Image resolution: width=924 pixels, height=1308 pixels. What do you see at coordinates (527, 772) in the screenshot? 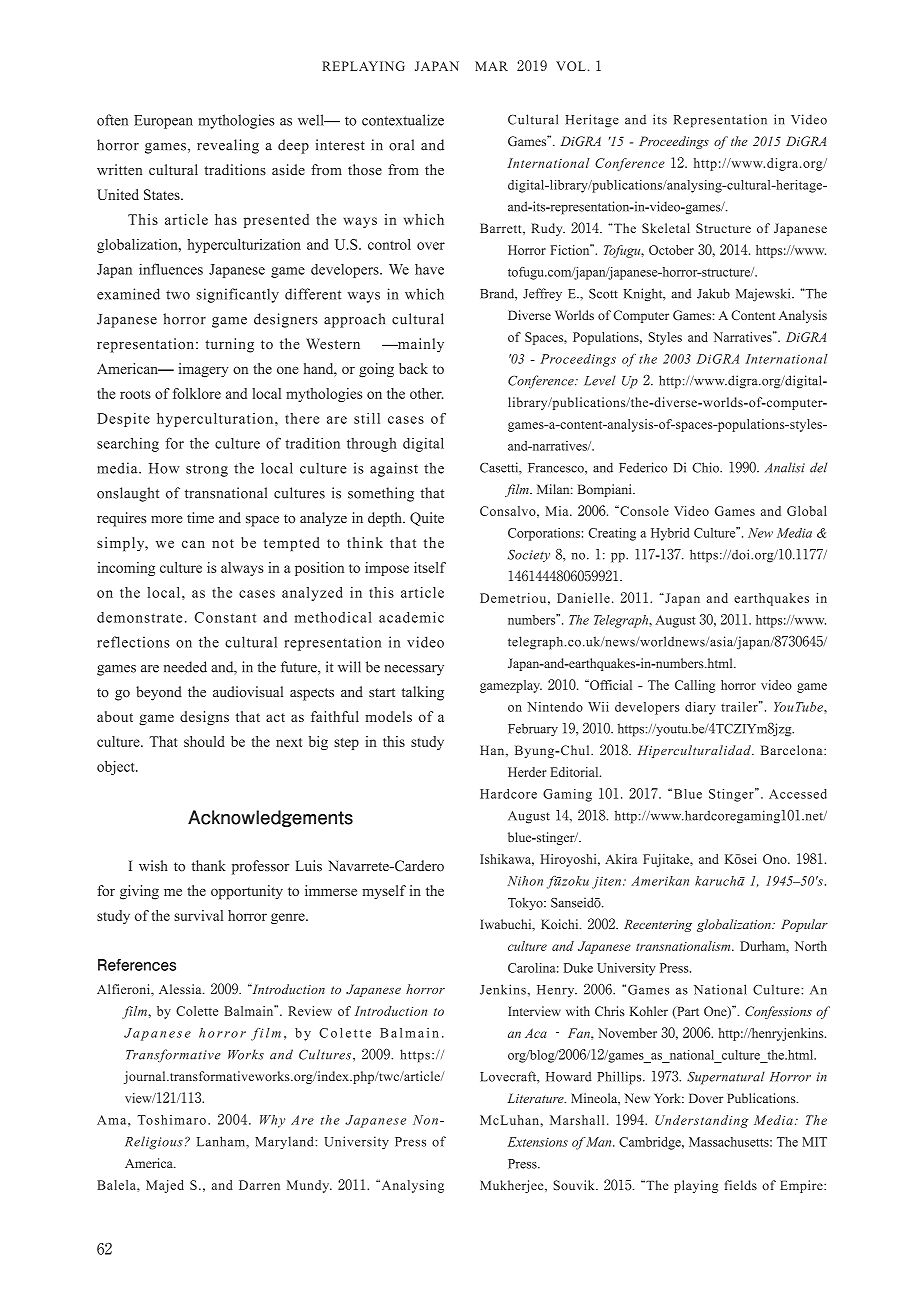
I see `Herder` at bounding box center [527, 772].
